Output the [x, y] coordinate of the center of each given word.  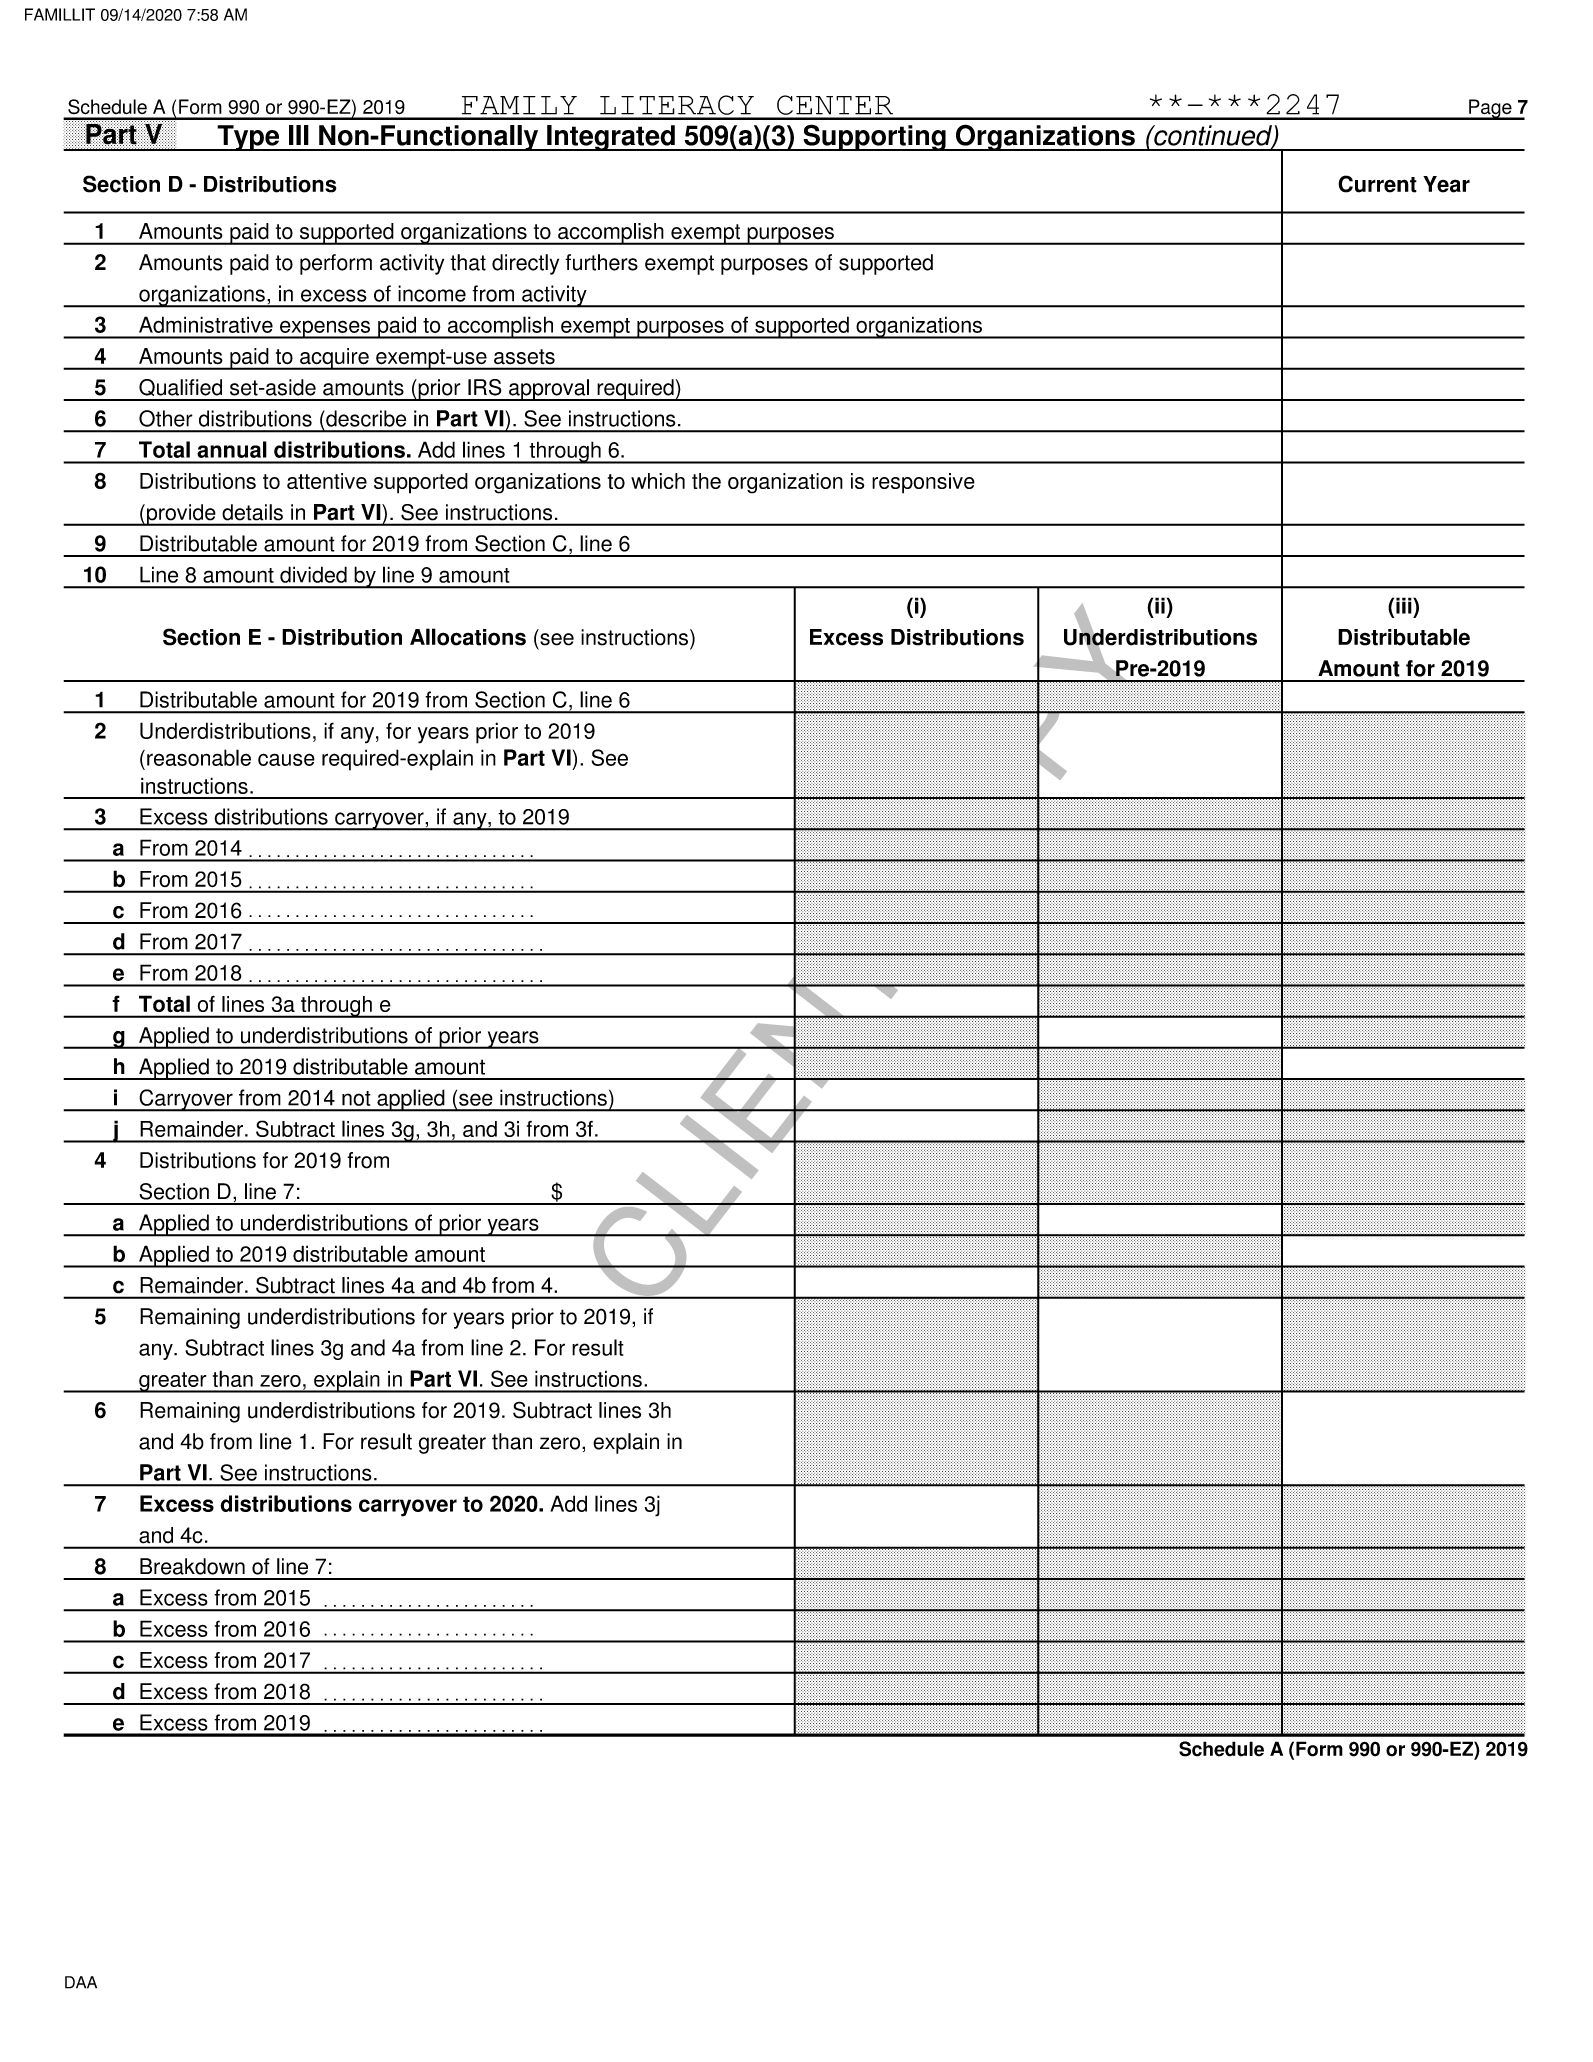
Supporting [874, 137]
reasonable [199, 757]
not [356, 1098]
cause [286, 759]
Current [1377, 184]
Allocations [468, 637]
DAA [81, 1982]
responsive [923, 483]
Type [248, 138]
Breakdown [192, 1566]
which [658, 481]
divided [313, 574]
